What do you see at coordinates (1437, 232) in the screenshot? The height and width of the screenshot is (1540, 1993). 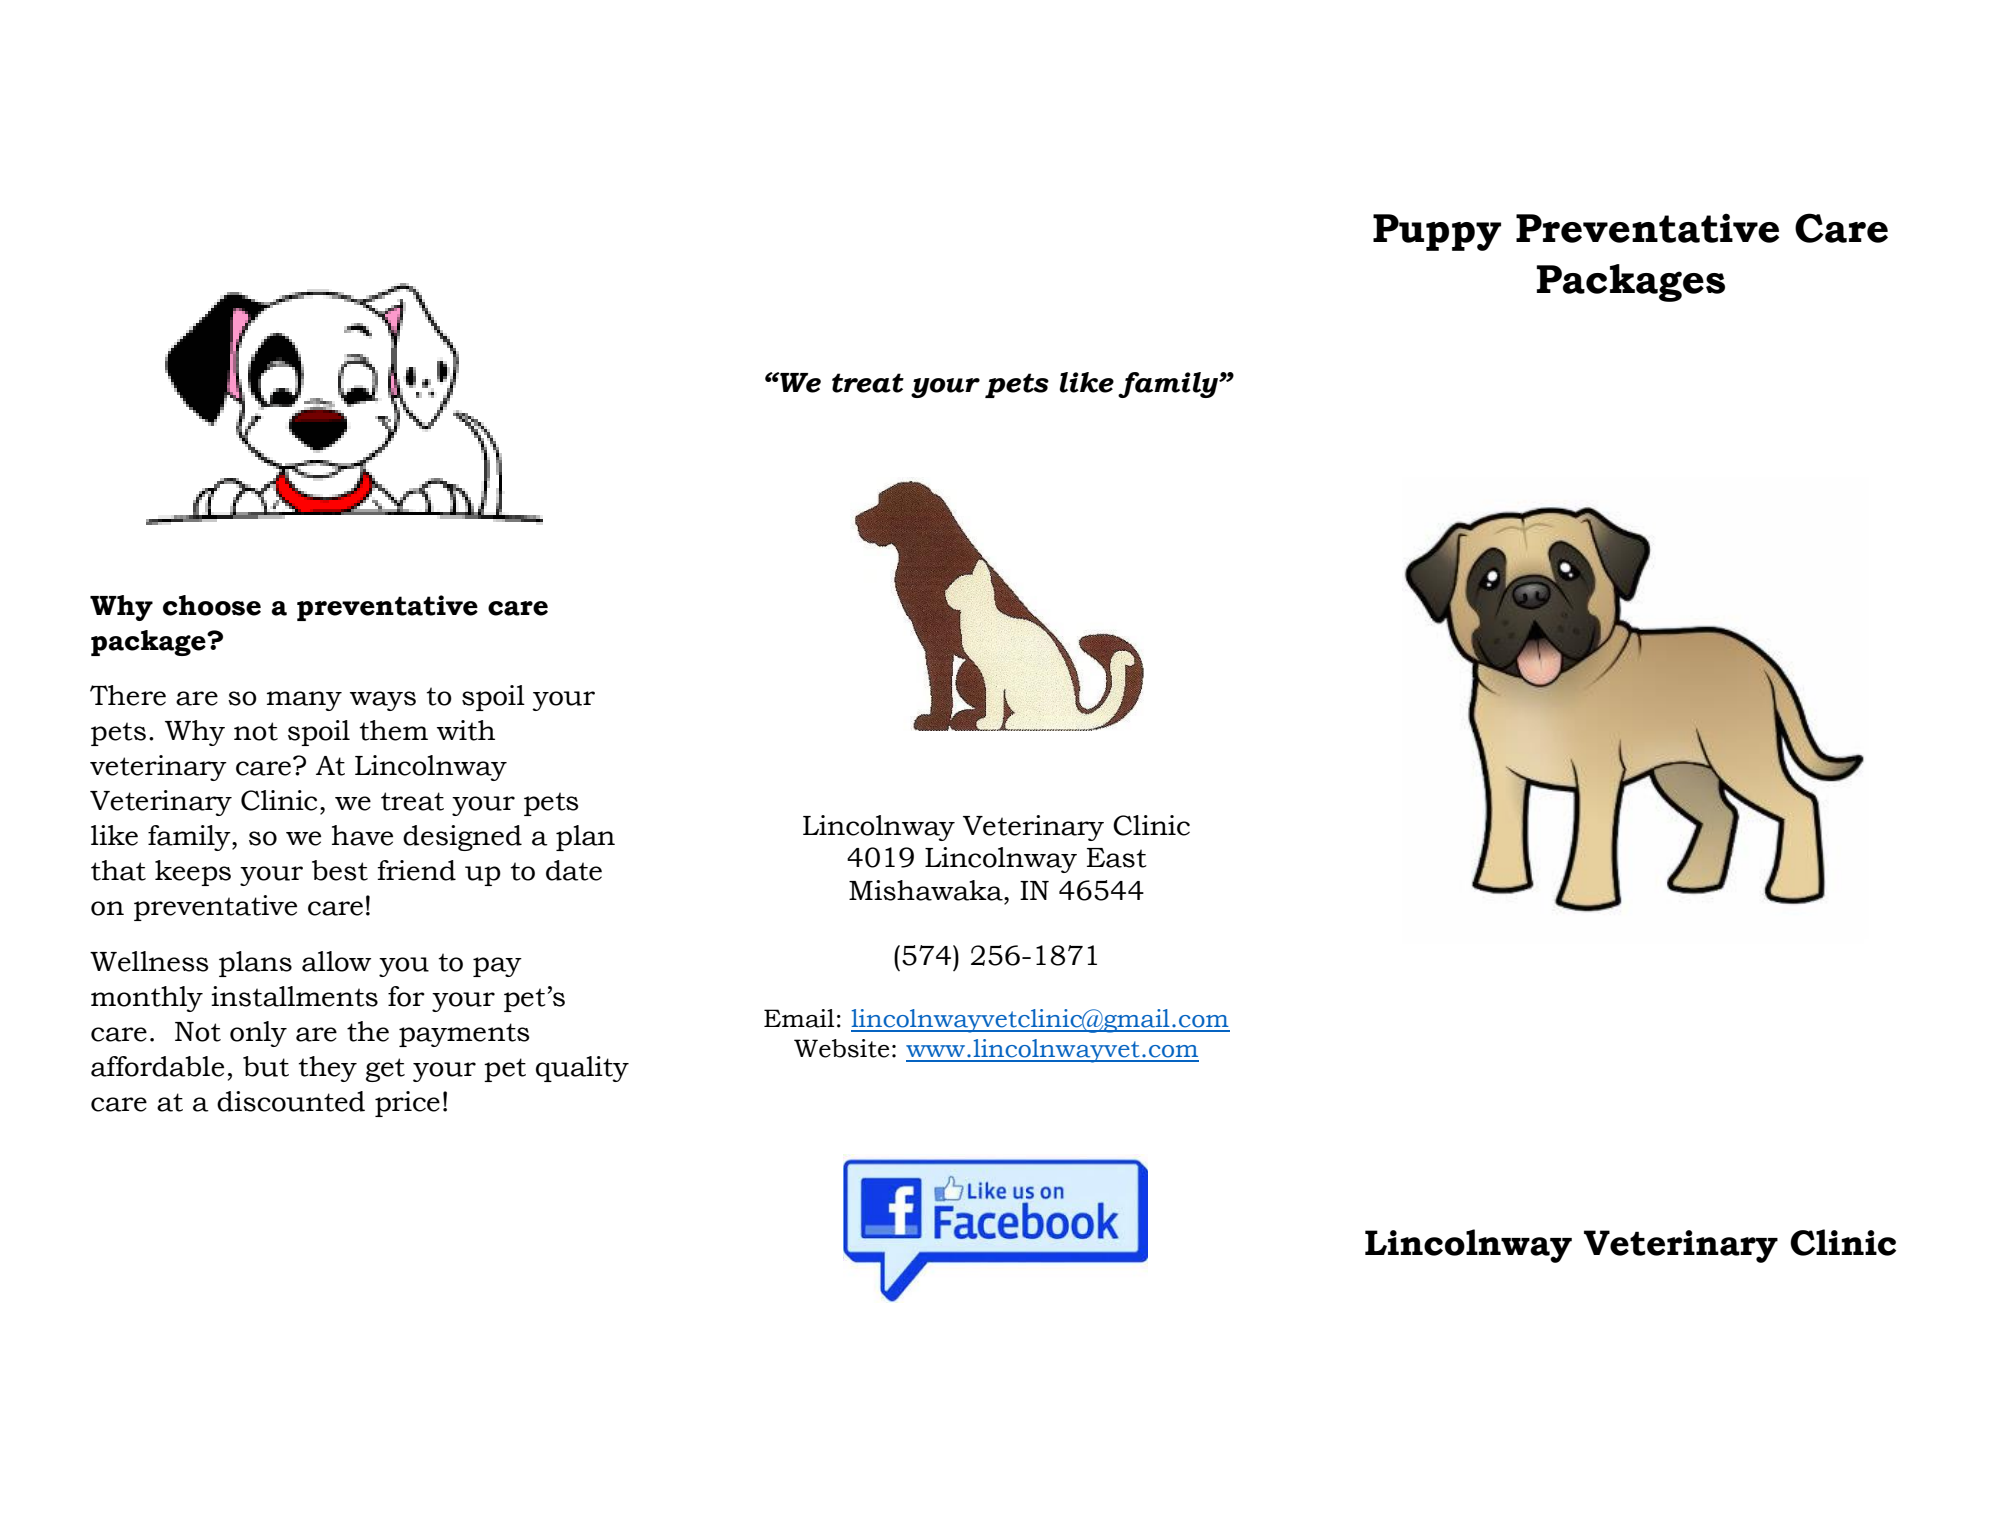 I see `Puppy` at bounding box center [1437, 232].
